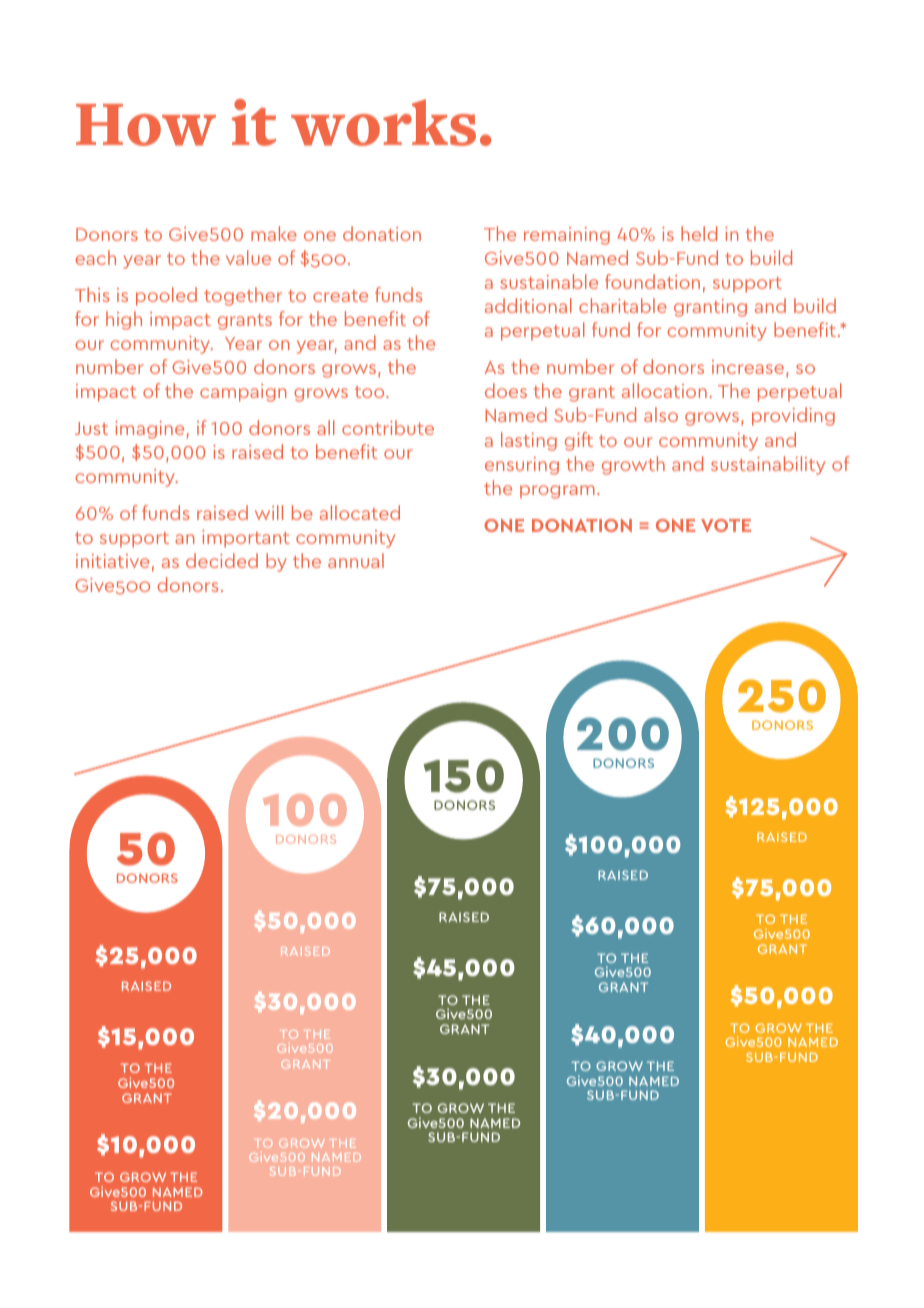 The height and width of the document is (1308, 924). What do you see at coordinates (661, 414) in the document?
I see `also` at bounding box center [661, 414].
